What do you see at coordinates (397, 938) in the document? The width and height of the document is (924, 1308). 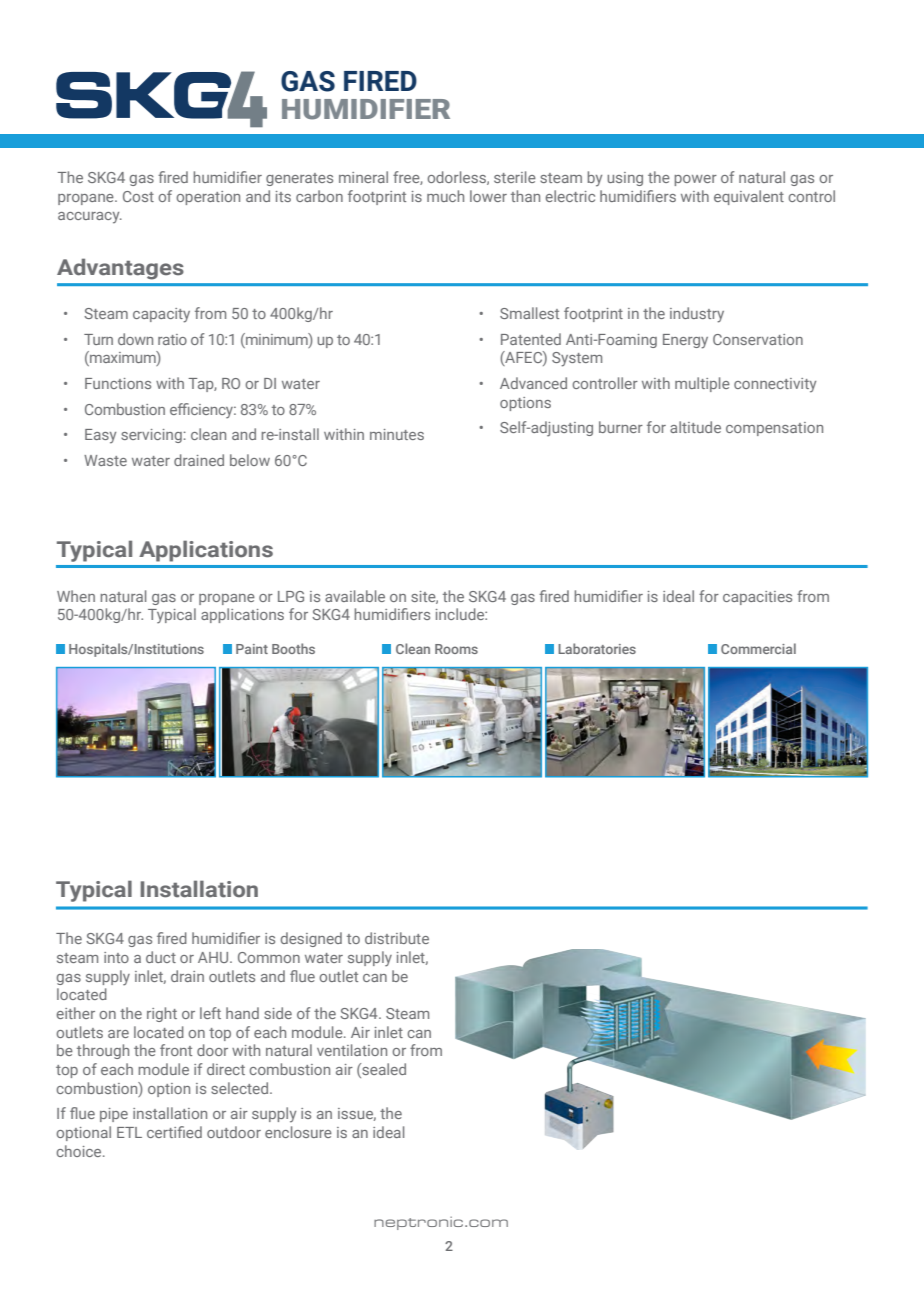 I see `distribute` at bounding box center [397, 938].
